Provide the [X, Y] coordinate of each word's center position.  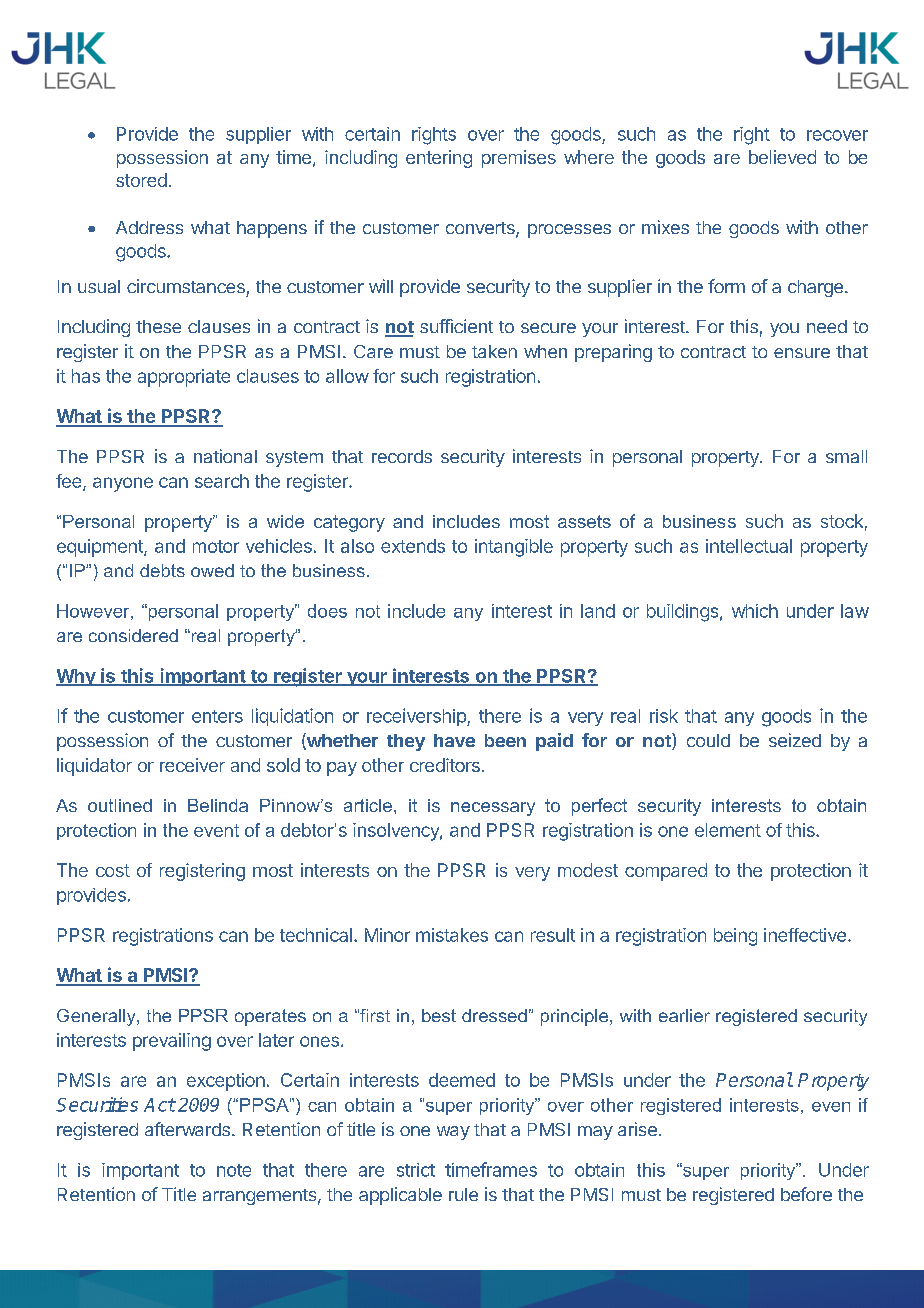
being [735, 937]
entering [439, 159]
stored [141, 180]
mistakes [452, 935]
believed [782, 157]
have [454, 740]
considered [133, 635]
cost [113, 870]
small [846, 456]
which [755, 611]
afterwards [187, 1129]
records [402, 456]
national [225, 456]
